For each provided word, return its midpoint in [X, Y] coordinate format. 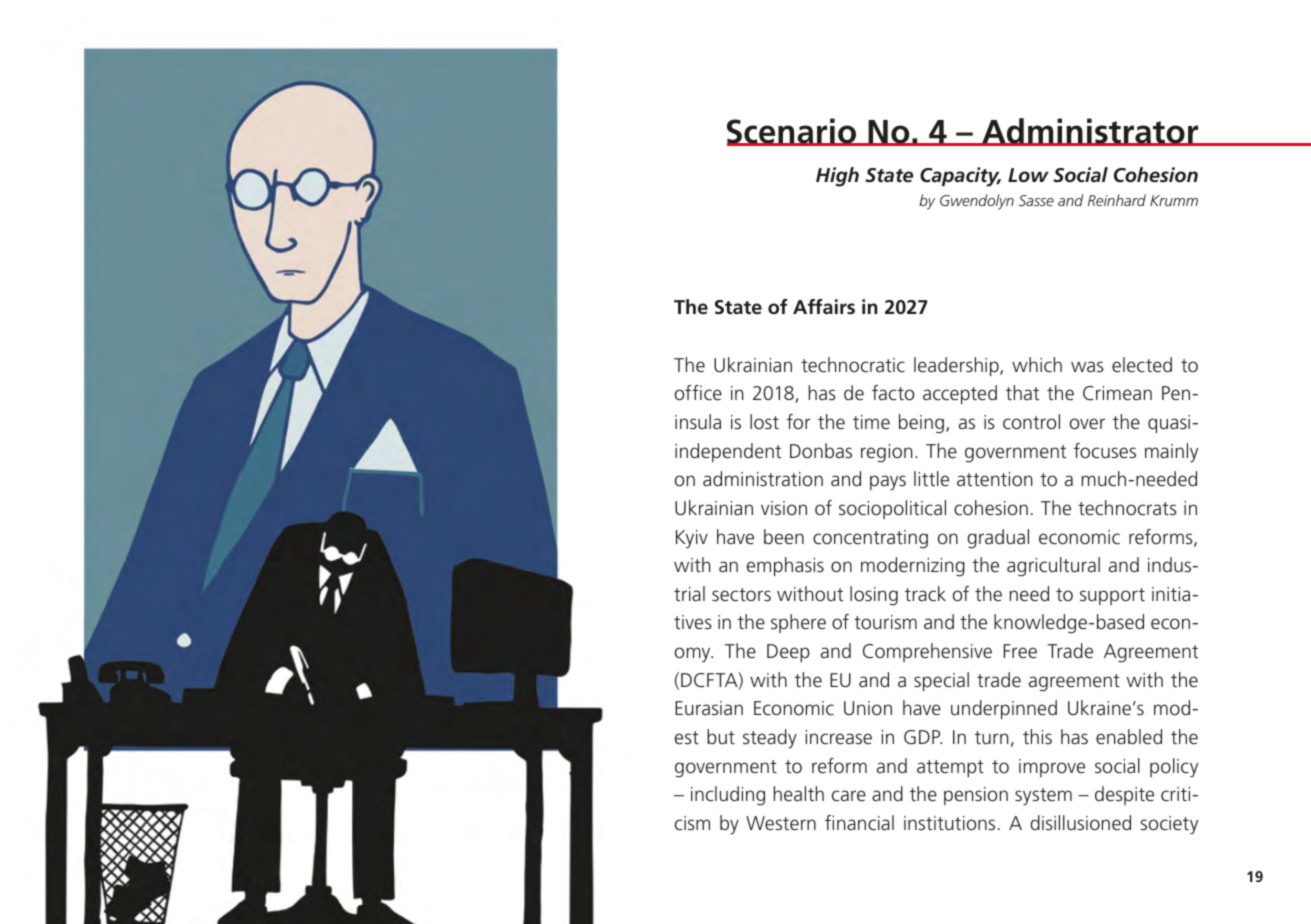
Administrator [1090, 132]
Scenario [792, 132]
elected [1142, 364]
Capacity [960, 177]
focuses [1105, 450]
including [728, 796]
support [1112, 596]
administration [763, 478]
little [931, 478]
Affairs [824, 307]
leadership [957, 366]
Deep [788, 653]
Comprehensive [927, 652]
